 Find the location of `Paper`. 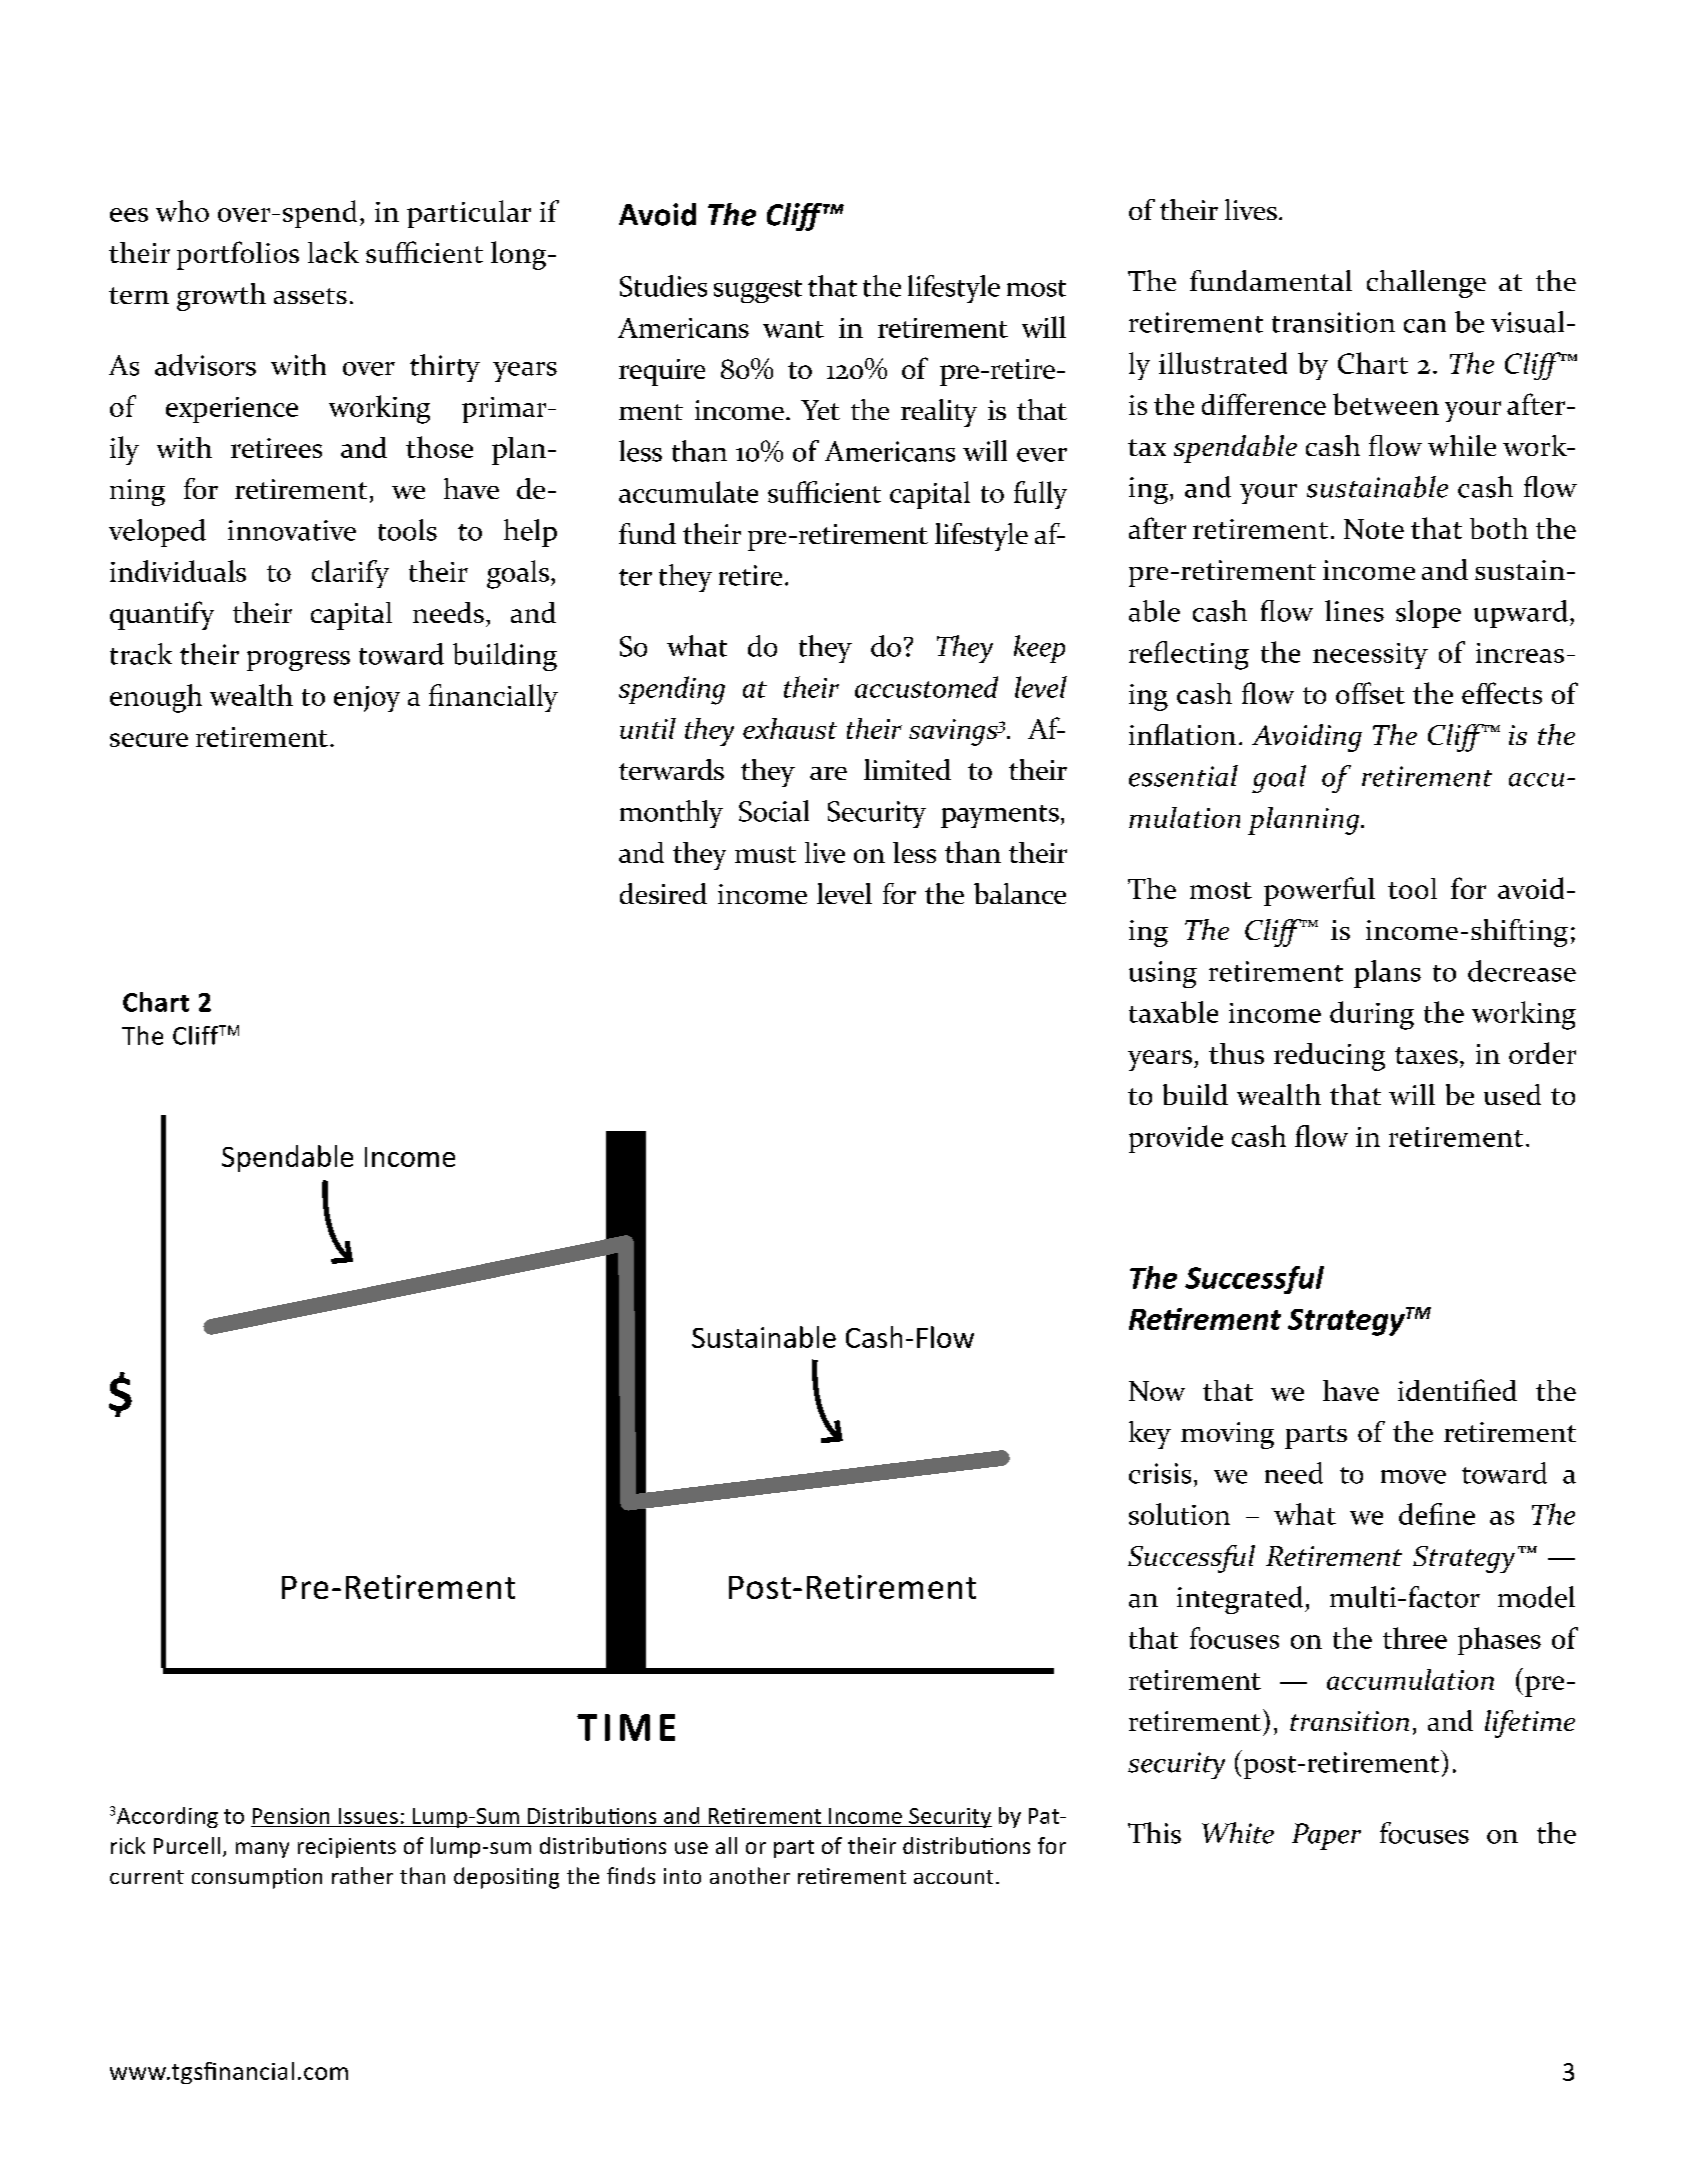

Paper is located at coordinates (1326, 1836).
